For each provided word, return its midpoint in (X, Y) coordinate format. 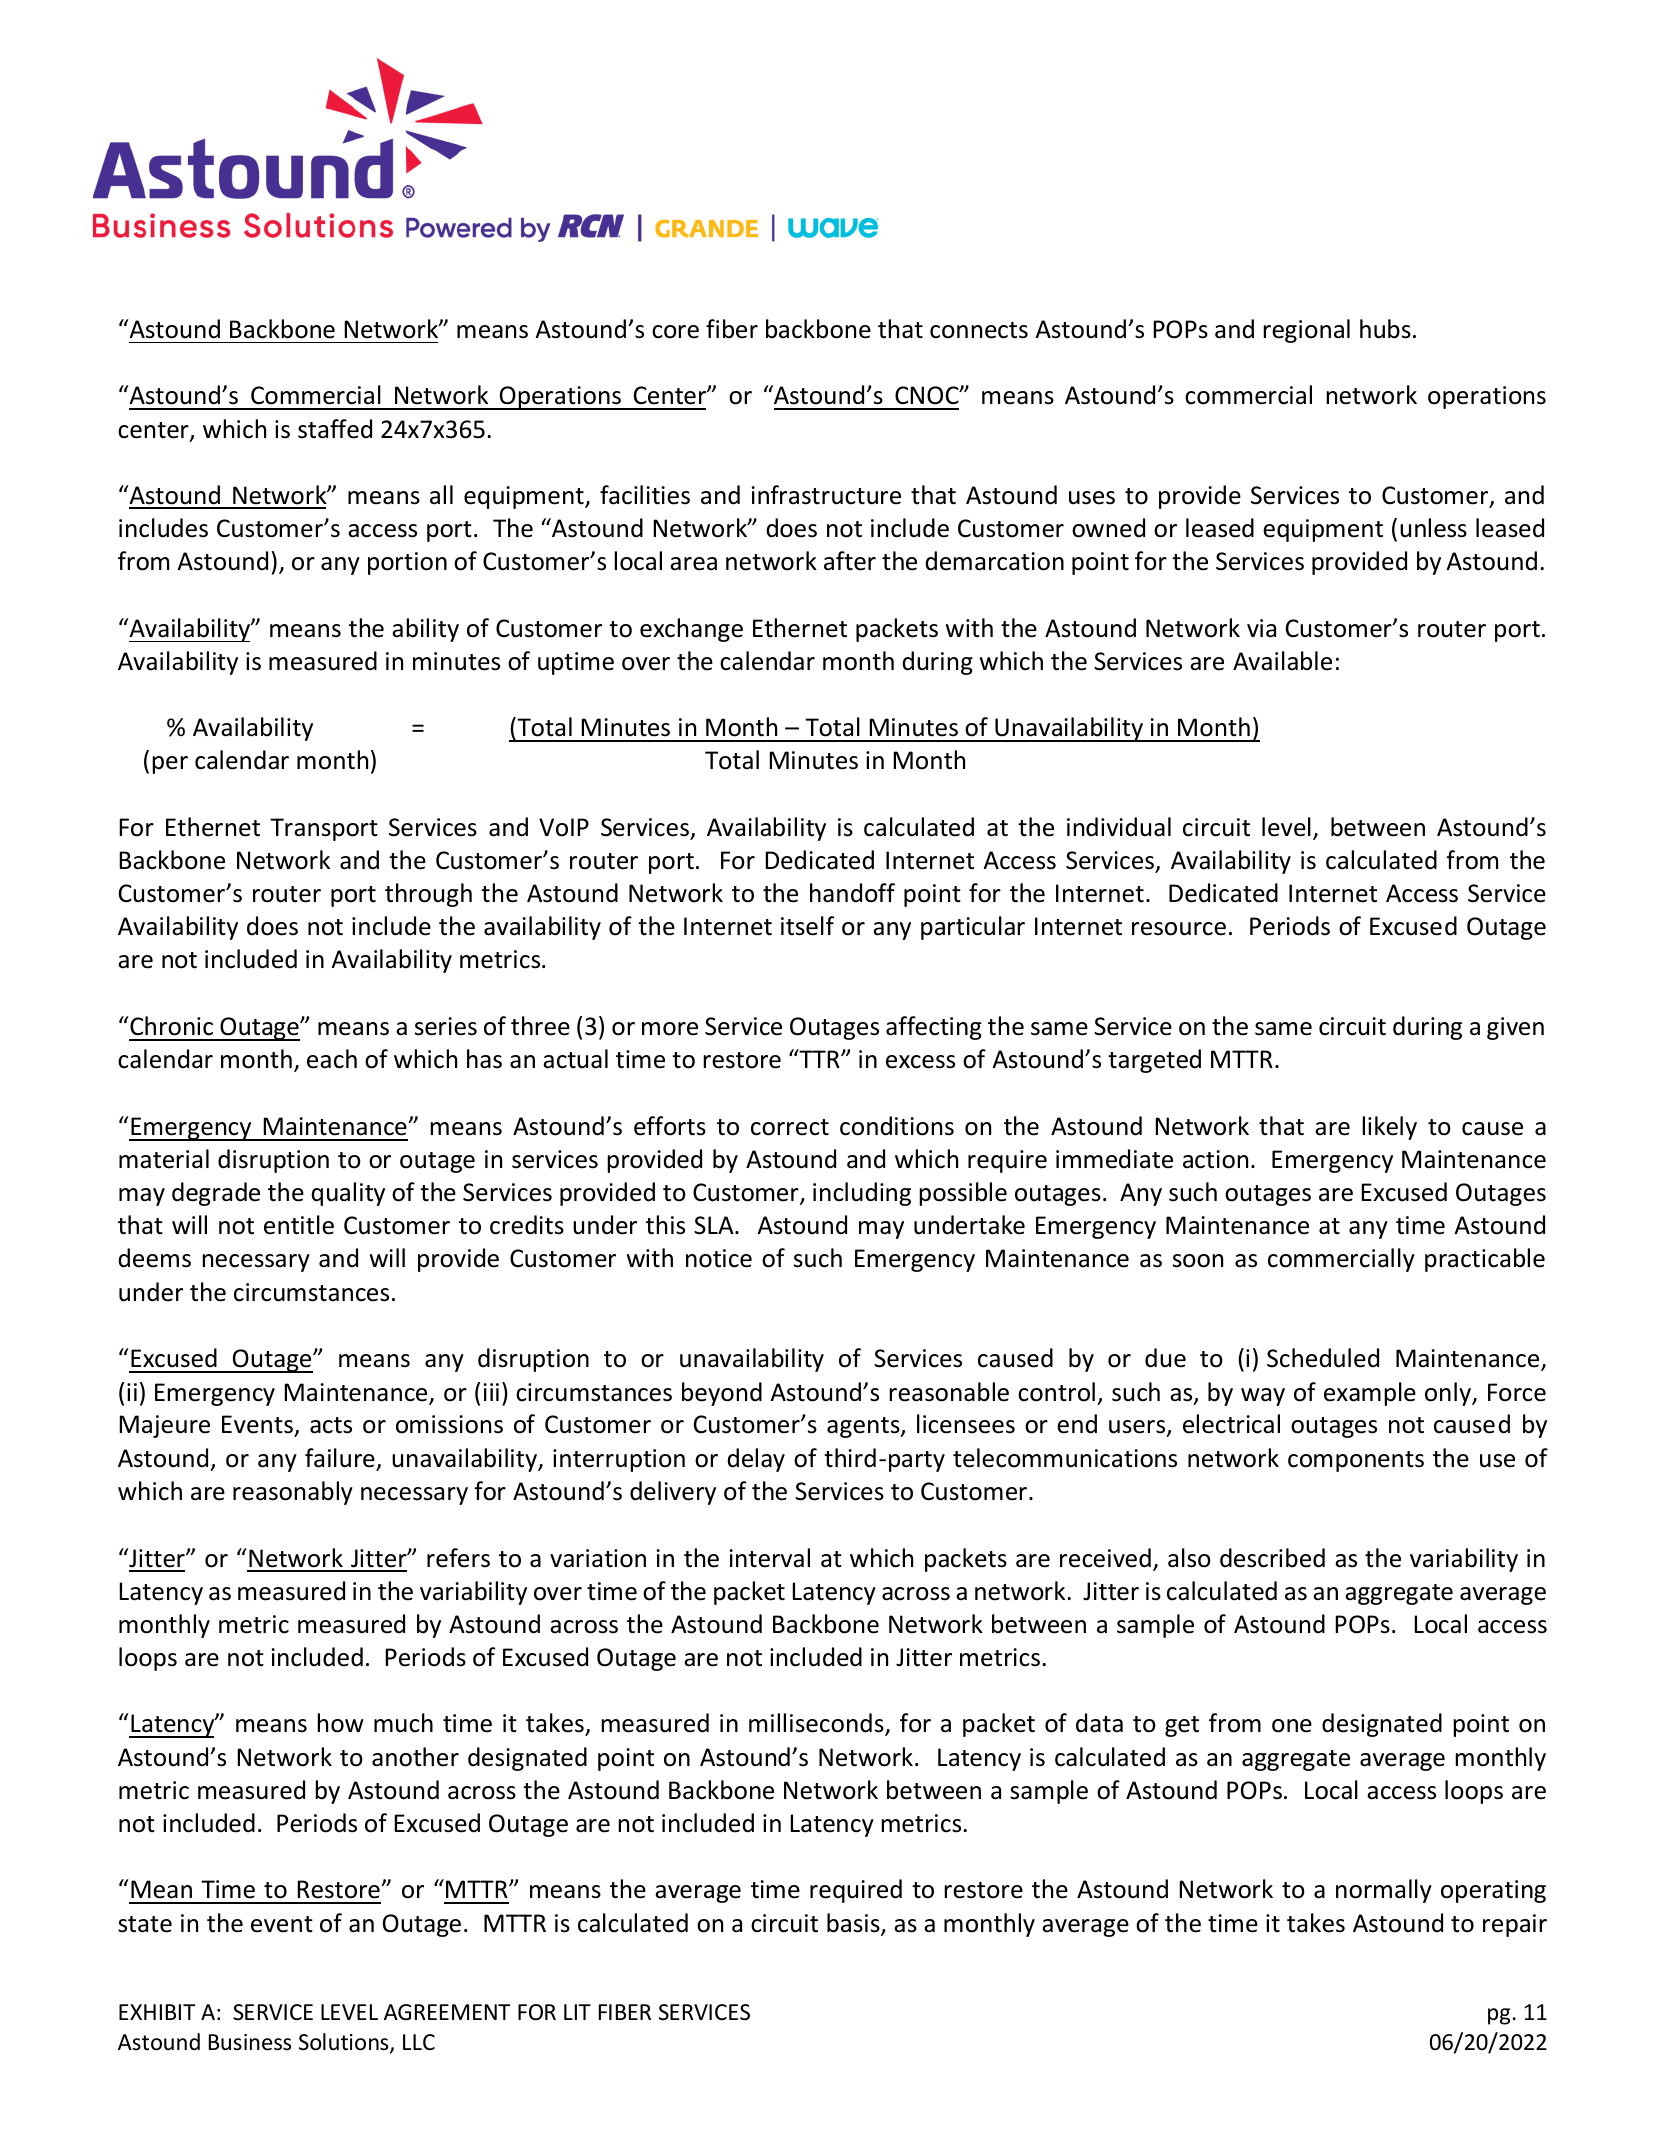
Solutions (345, 2043)
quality (348, 1194)
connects (979, 330)
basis (854, 1924)
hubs (1385, 329)
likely (1389, 1128)
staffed (335, 429)
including (862, 1194)
